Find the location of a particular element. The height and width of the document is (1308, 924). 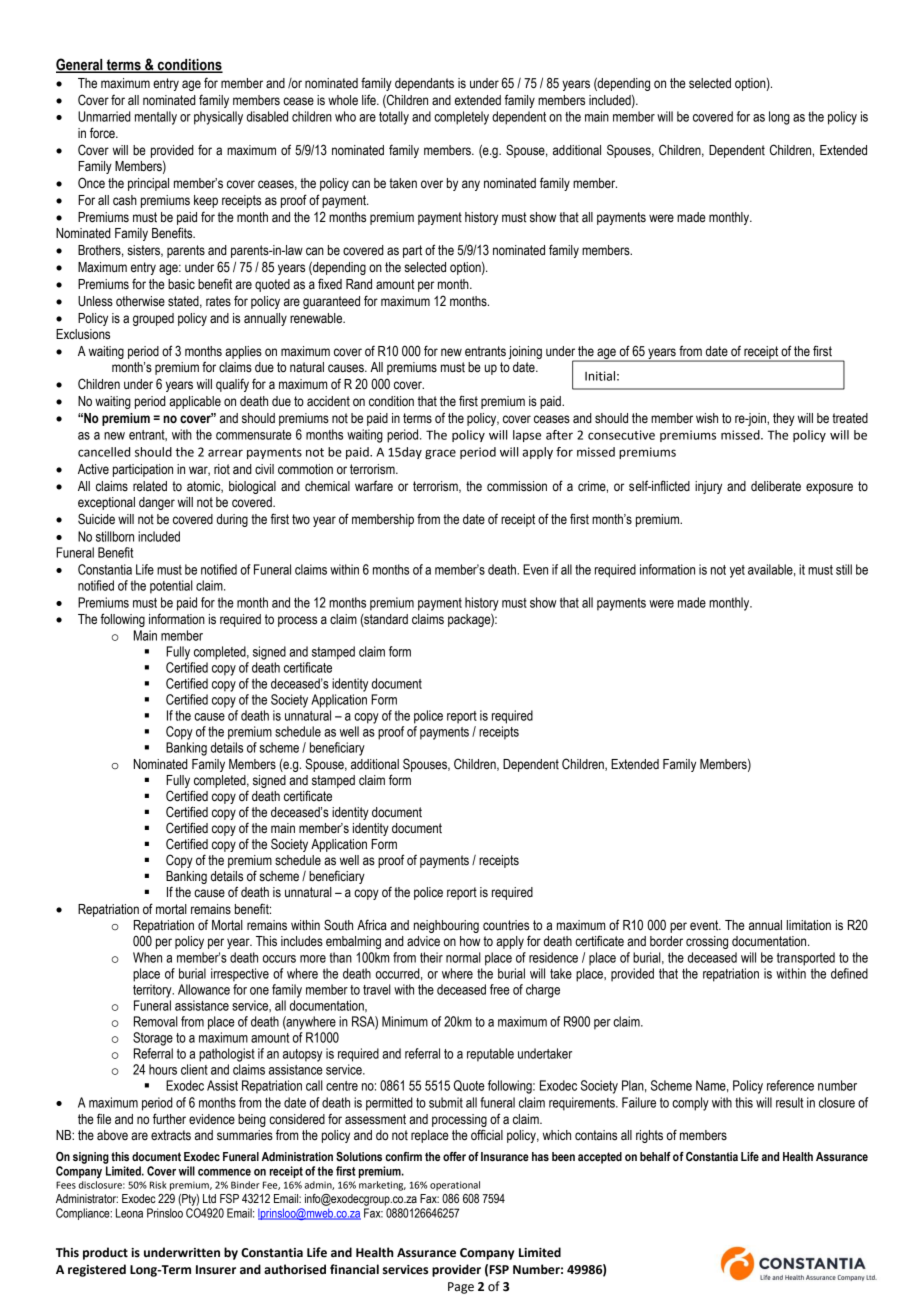

behalf is located at coordinates (655, 1156).
